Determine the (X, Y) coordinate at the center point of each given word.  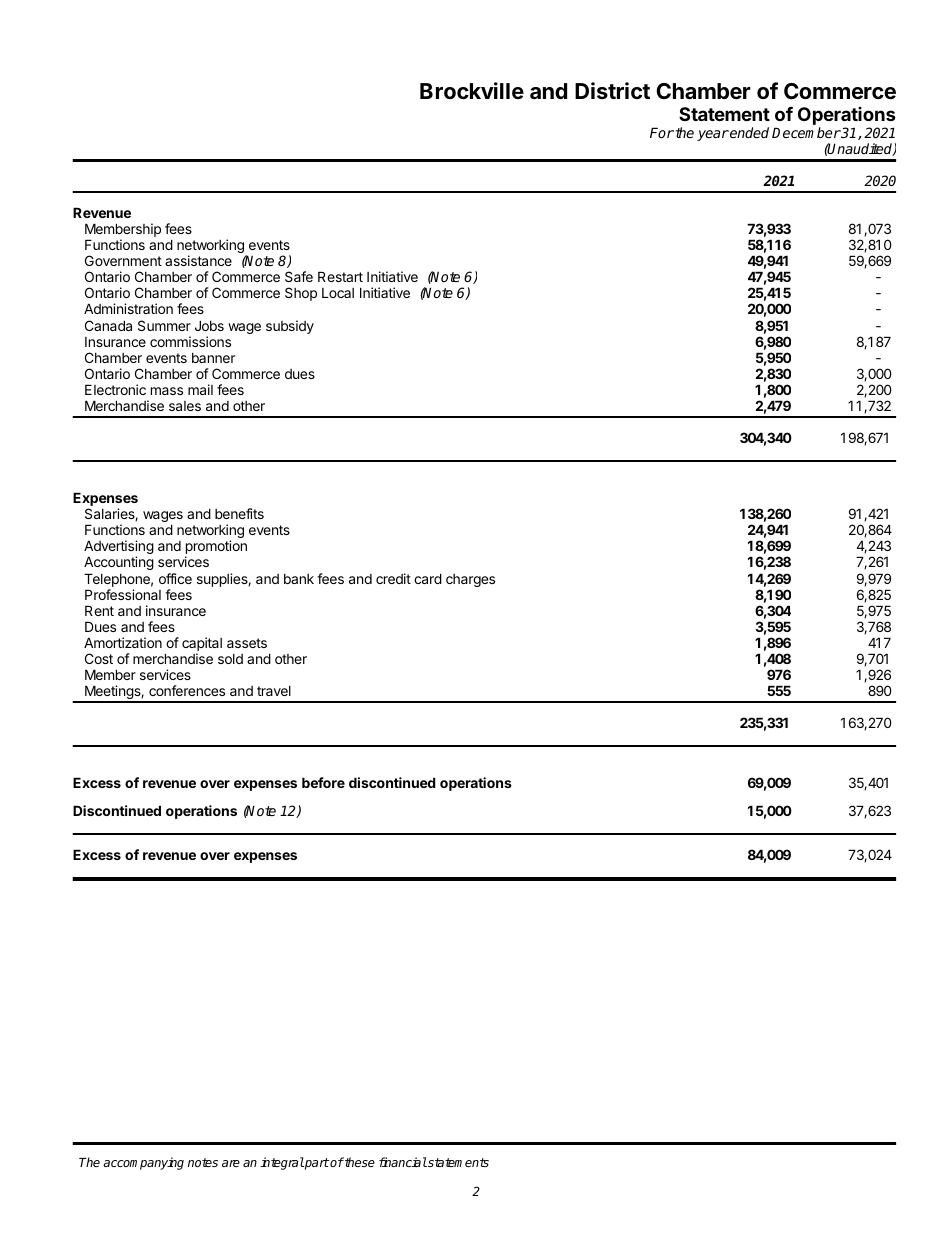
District (612, 90)
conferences (187, 690)
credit (393, 578)
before (323, 782)
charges (470, 580)
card (428, 578)
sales (185, 406)
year (713, 135)
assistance (198, 260)
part (316, 1164)
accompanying (143, 1163)
